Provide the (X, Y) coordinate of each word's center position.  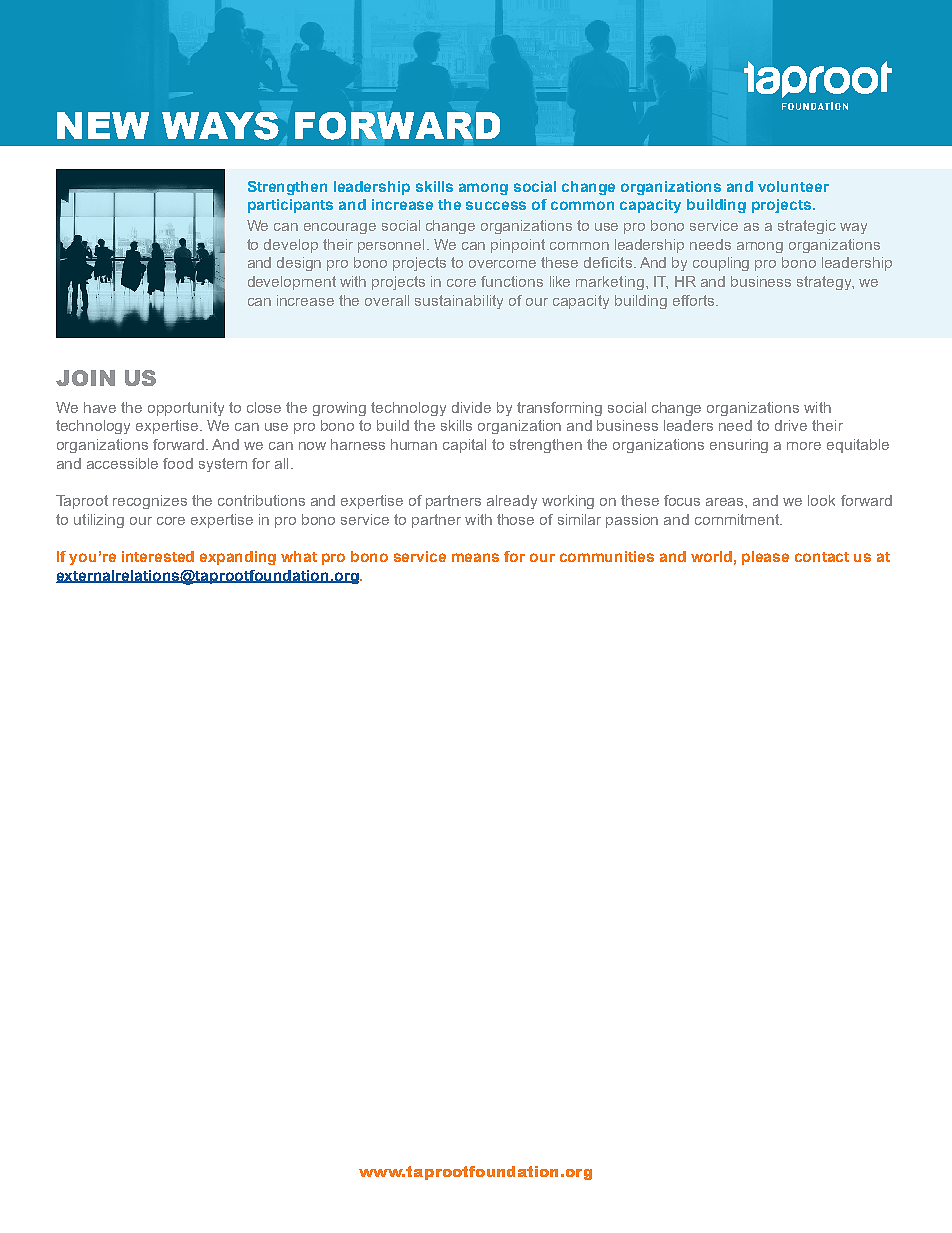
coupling (721, 264)
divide (471, 407)
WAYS (220, 126)
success (496, 205)
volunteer (793, 186)
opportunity (186, 409)
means (475, 557)
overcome (502, 264)
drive (791, 425)
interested (158, 556)
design (299, 264)
